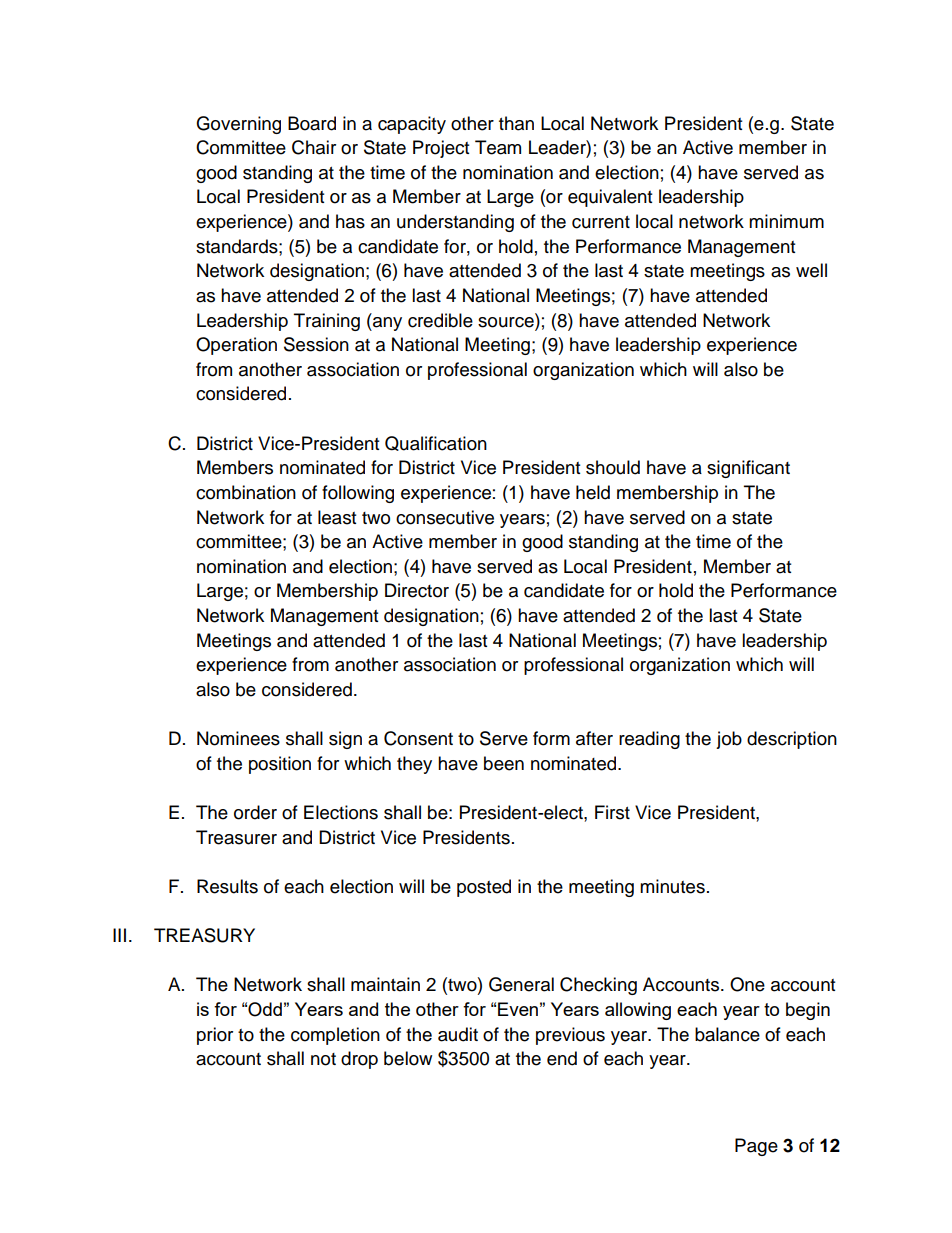 The width and height of the screenshot is (952, 1233). I want to click on Operation, so click(236, 346).
